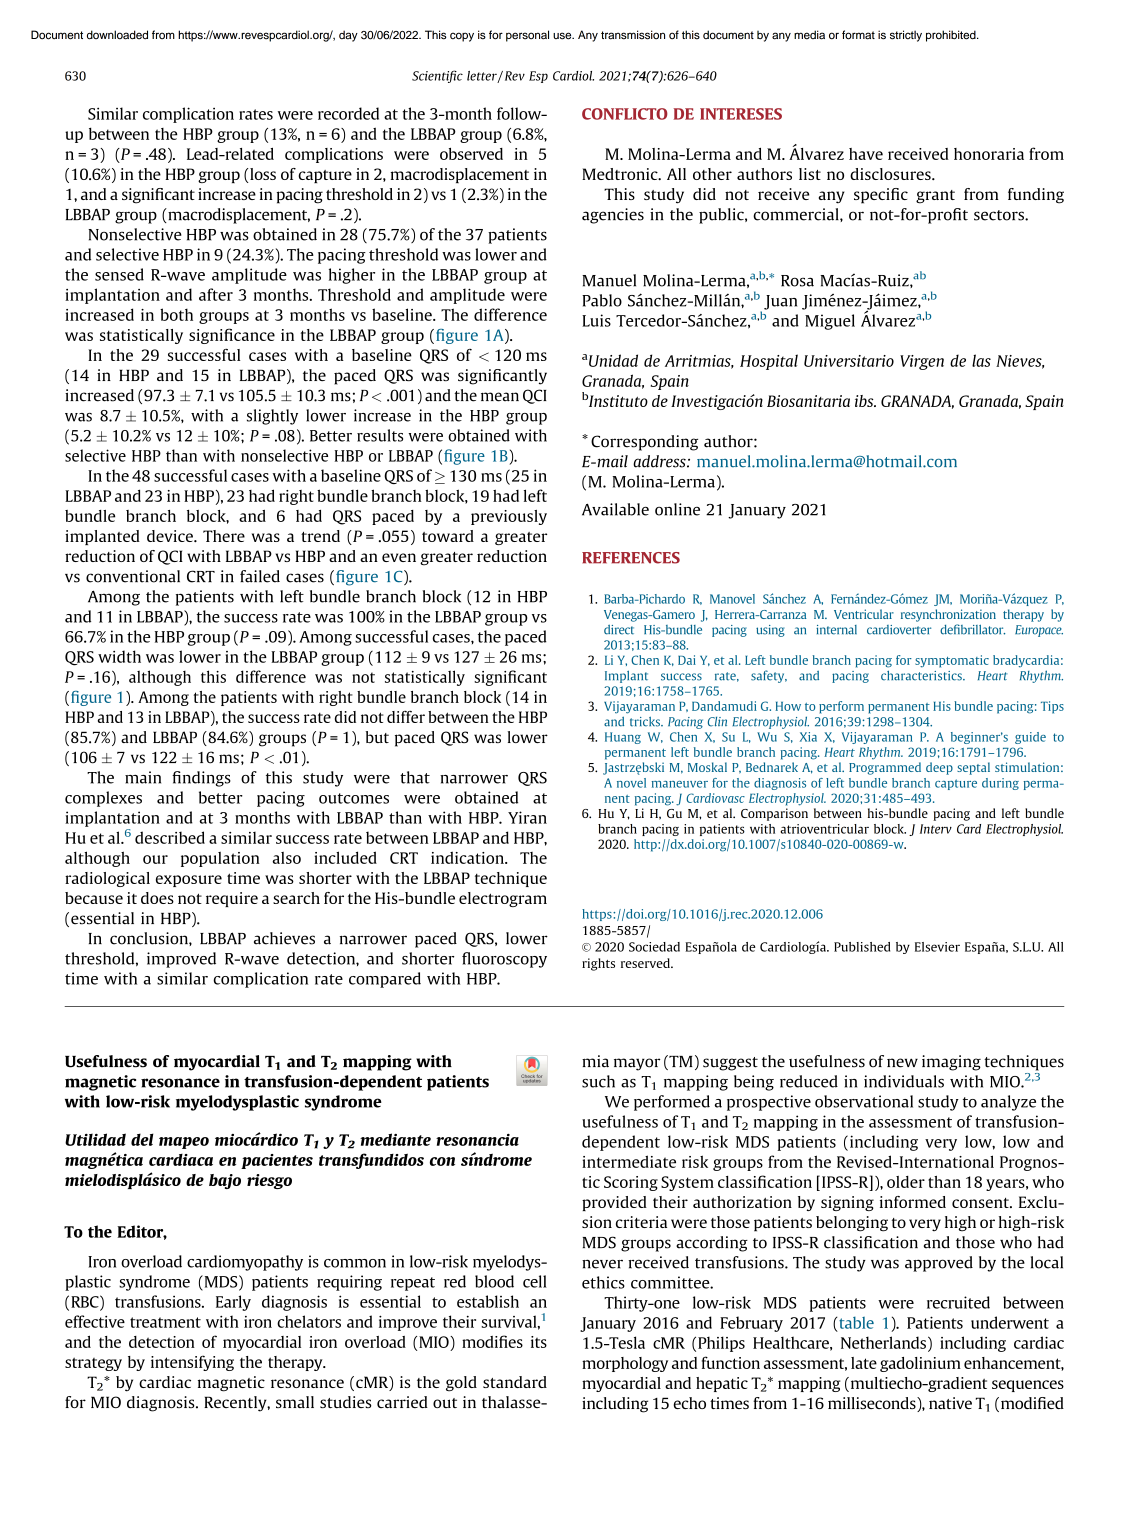  I want to click on main, so click(143, 777).
